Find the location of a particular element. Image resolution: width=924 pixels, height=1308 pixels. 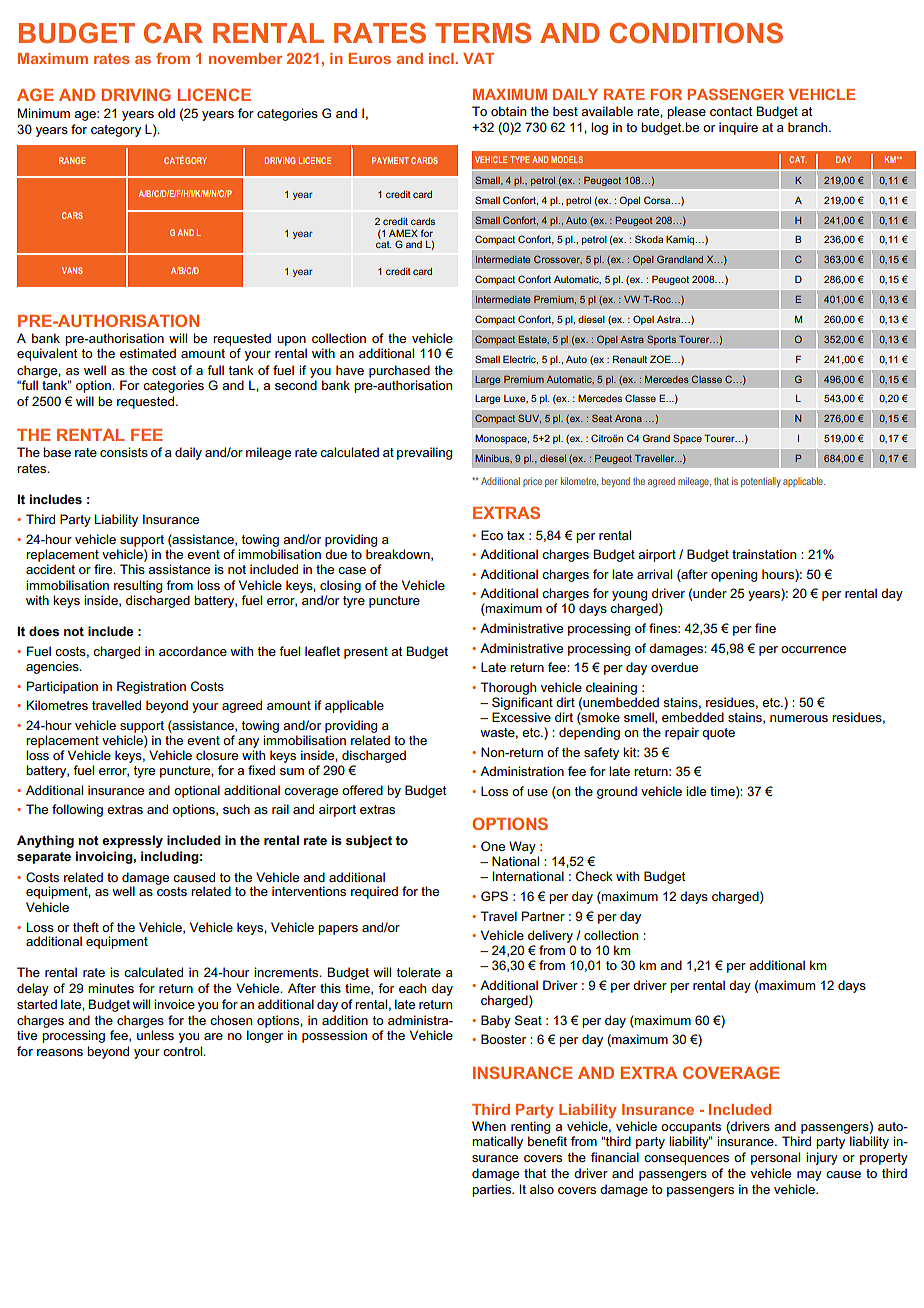

contact is located at coordinates (731, 111).
